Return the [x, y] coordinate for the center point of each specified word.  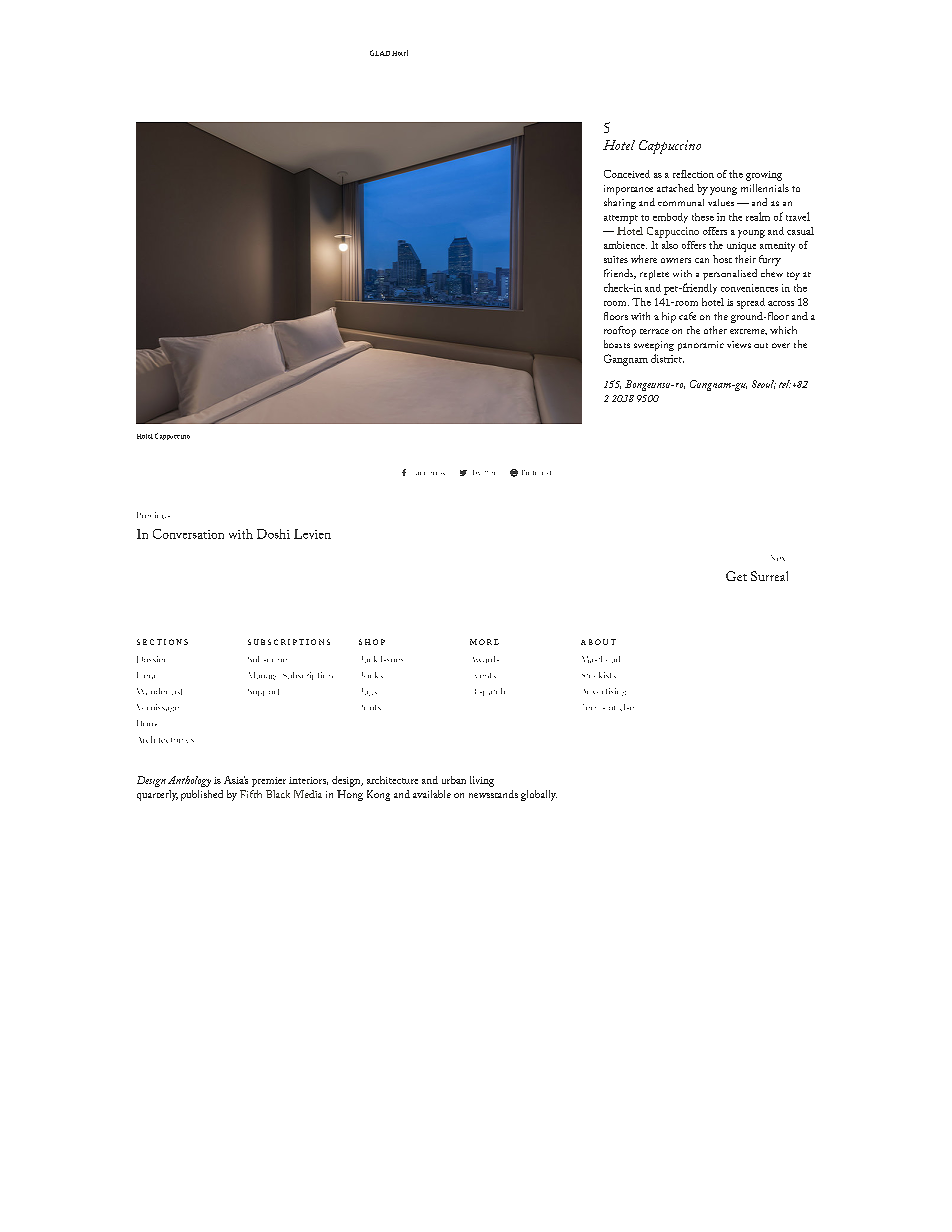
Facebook [430, 473]
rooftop [620, 331]
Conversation [188, 534]
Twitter [484, 472]
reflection [693, 174]
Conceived [627, 174]
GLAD [380, 53]
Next [778, 558]
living [482, 781]
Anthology [189, 781]
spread [751, 303]
